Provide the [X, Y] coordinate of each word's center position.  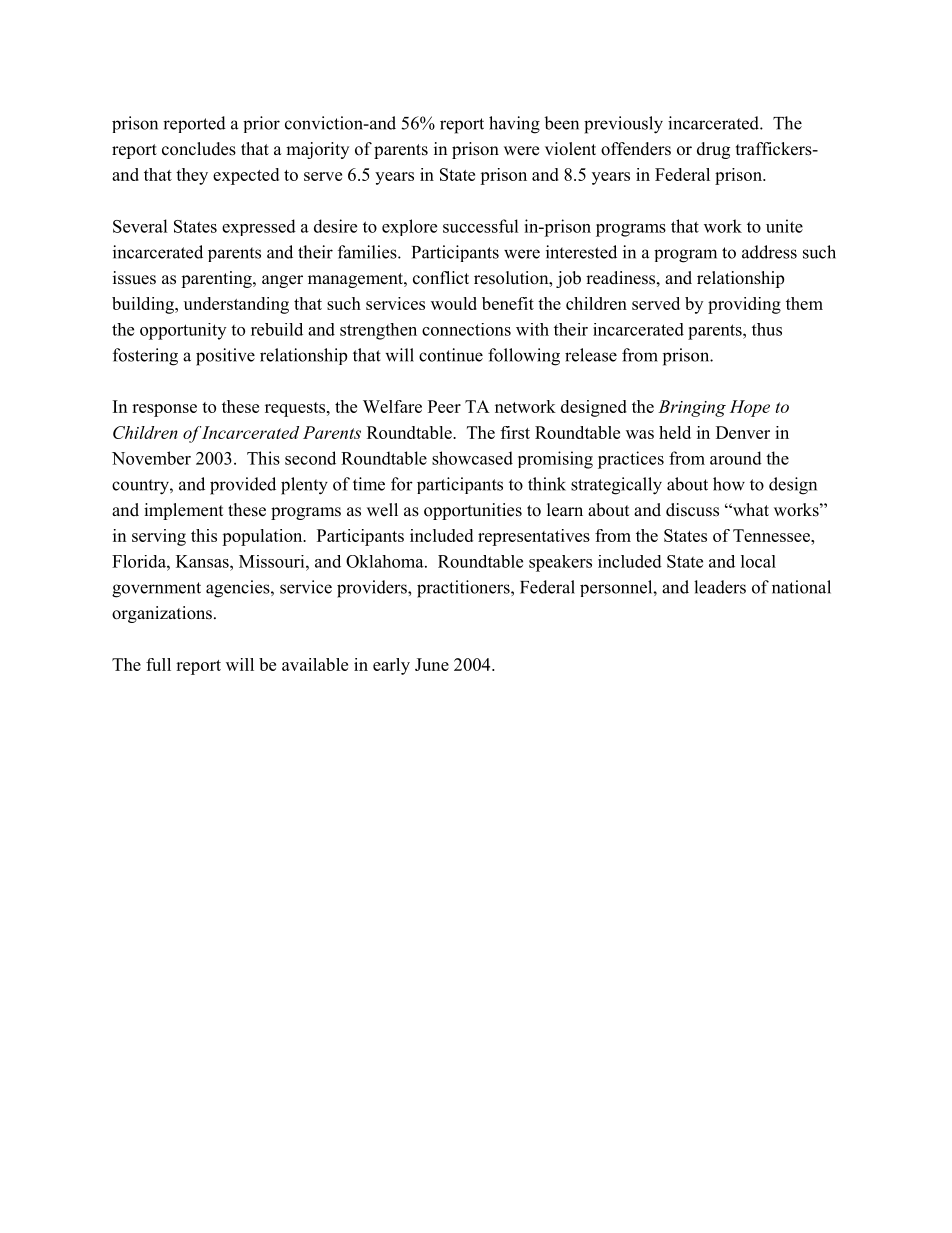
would [454, 303]
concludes [199, 149]
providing [744, 305]
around [736, 458]
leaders [720, 587]
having [514, 125]
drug [713, 150]
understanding [236, 305]
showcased [472, 458]
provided [243, 486]
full [158, 664]
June [432, 664]
